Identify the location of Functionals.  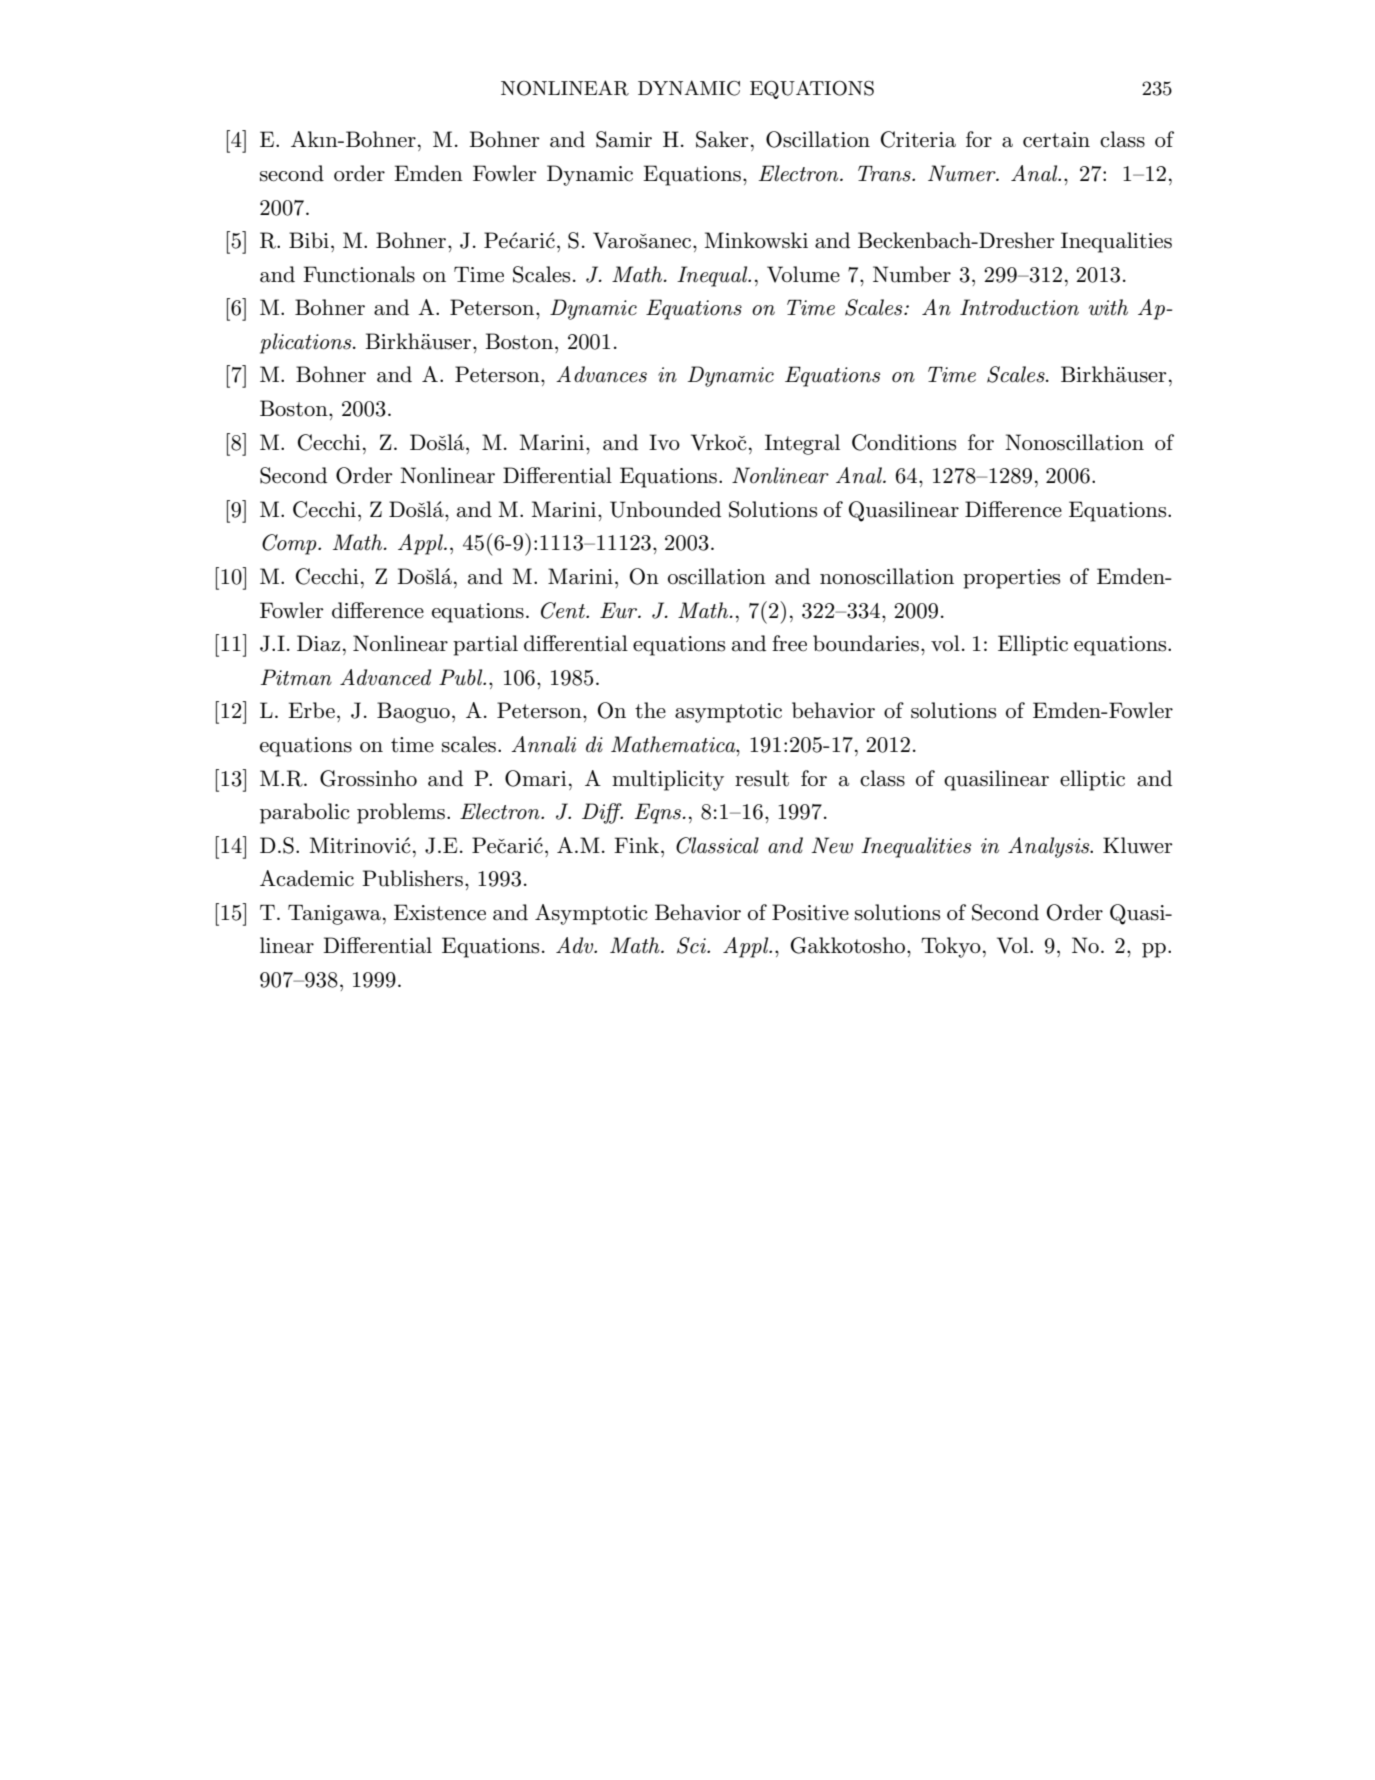
(359, 274).
